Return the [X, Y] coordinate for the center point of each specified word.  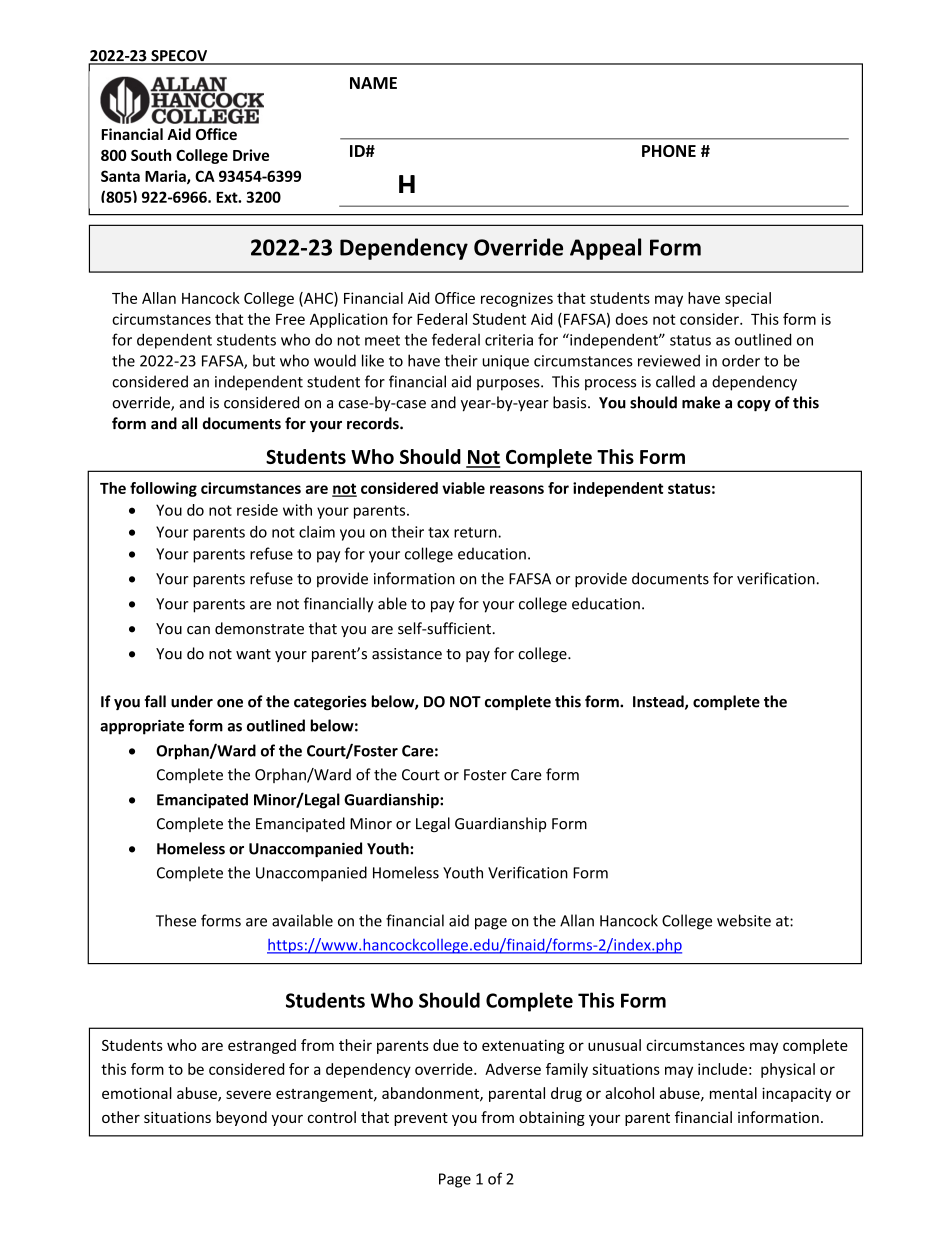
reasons [517, 489]
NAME [373, 83]
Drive [251, 155]
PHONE [669, 151]
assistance [407, 654]
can [198, 630]
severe [248, 1094]
